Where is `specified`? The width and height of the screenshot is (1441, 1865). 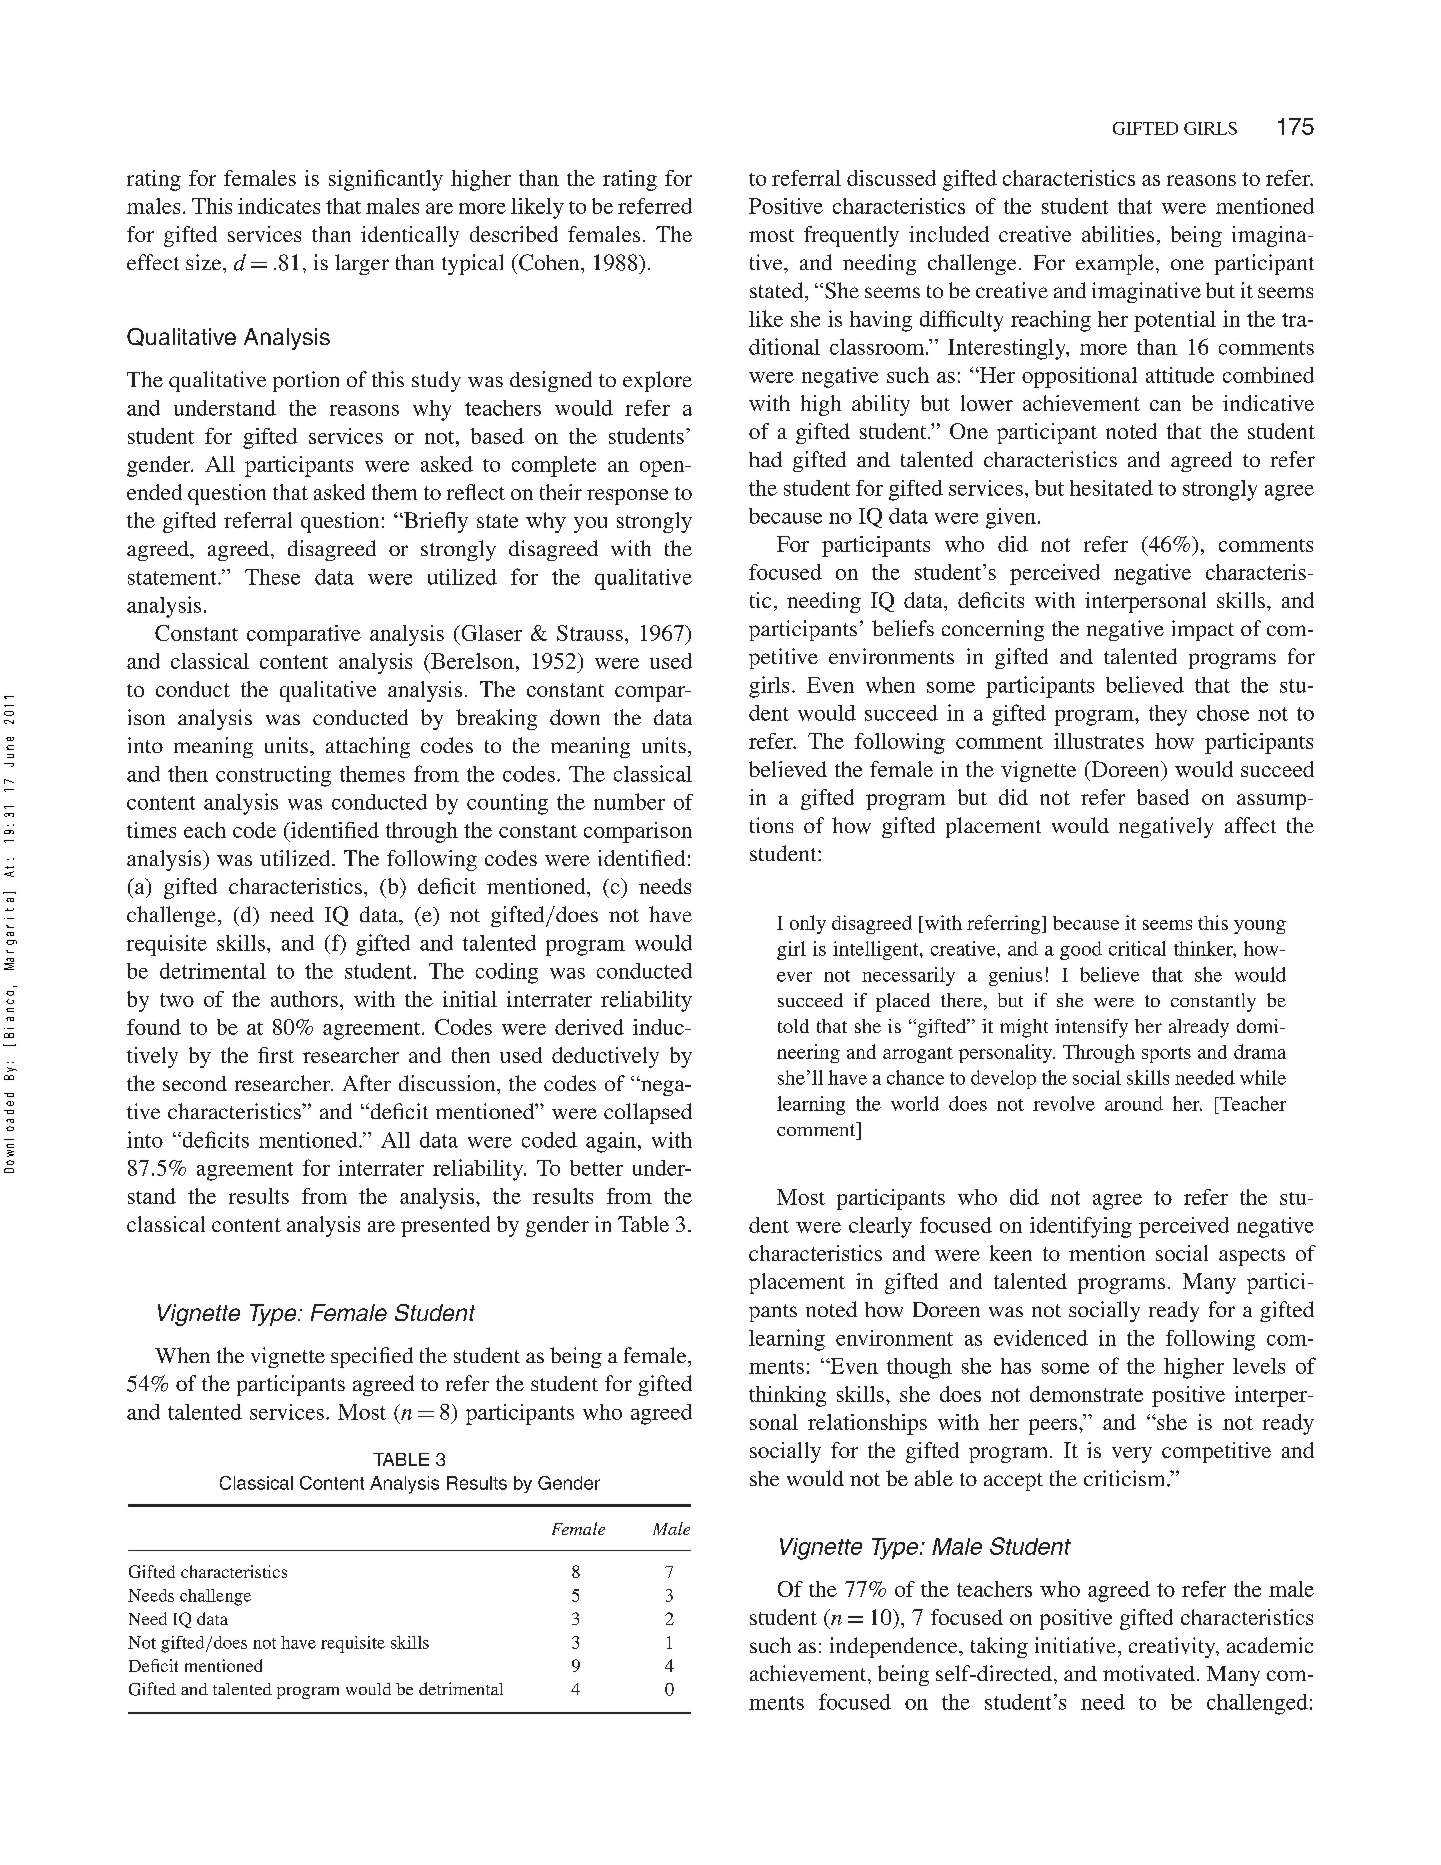
specified is located at coordinates (372, 1357).
